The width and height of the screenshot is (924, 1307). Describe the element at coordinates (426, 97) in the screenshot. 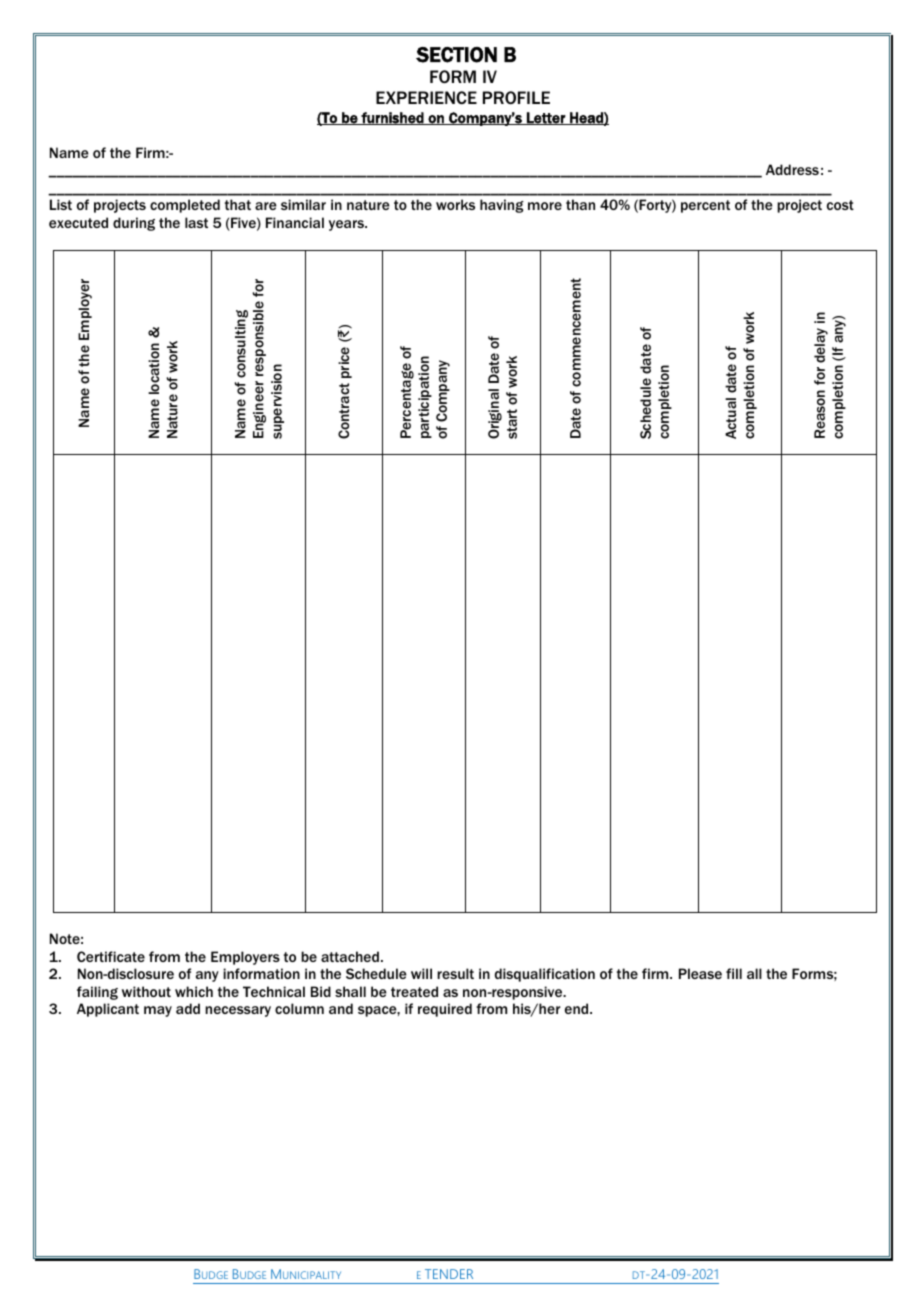

I see `EXPERIENCE` at that location.
